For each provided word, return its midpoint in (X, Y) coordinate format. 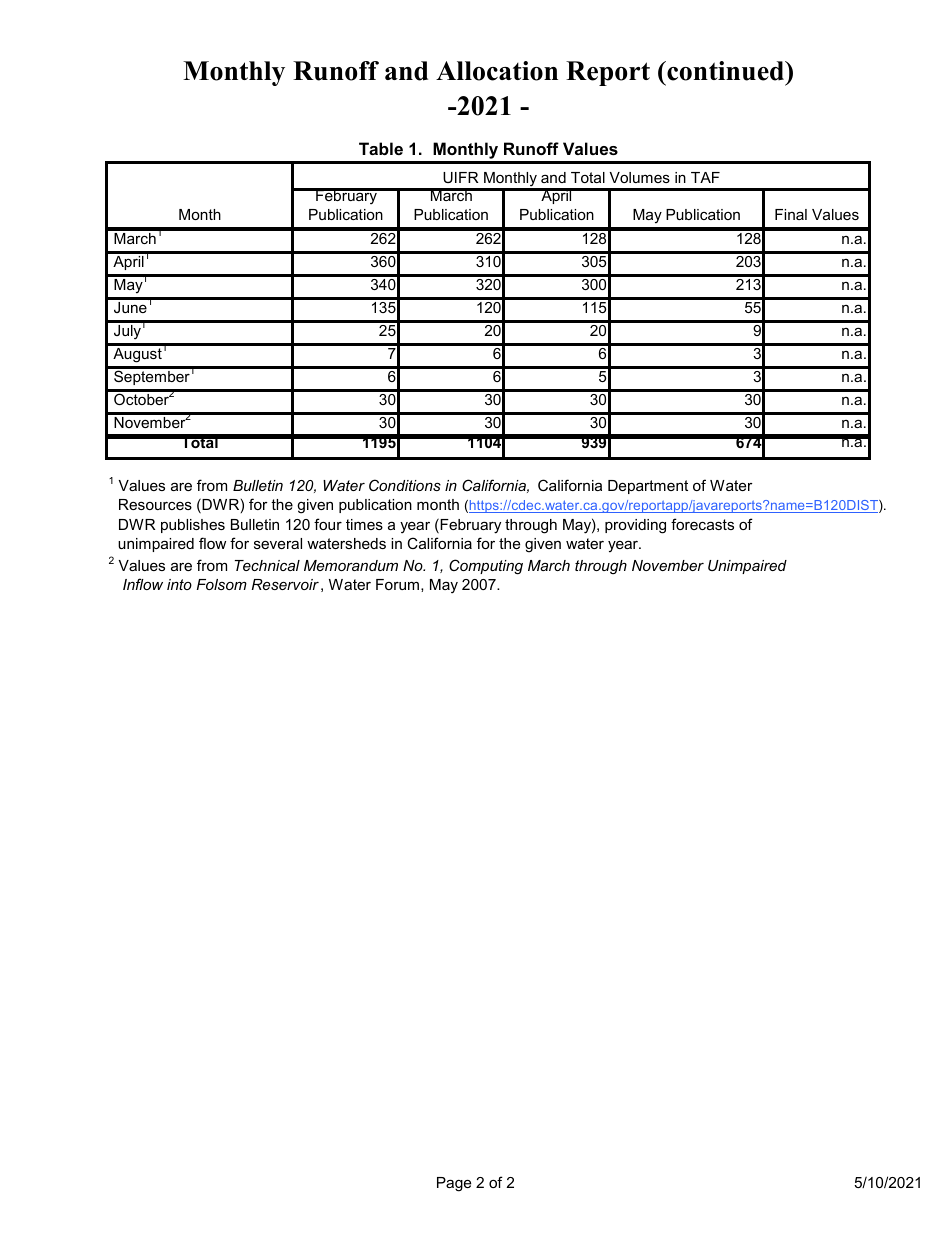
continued (726, 71)
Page (454, 1184)
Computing (486, 567)
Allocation (497, 71)
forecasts (702, 524)
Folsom (221, 584)
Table (381, 148)
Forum (397, 584)
